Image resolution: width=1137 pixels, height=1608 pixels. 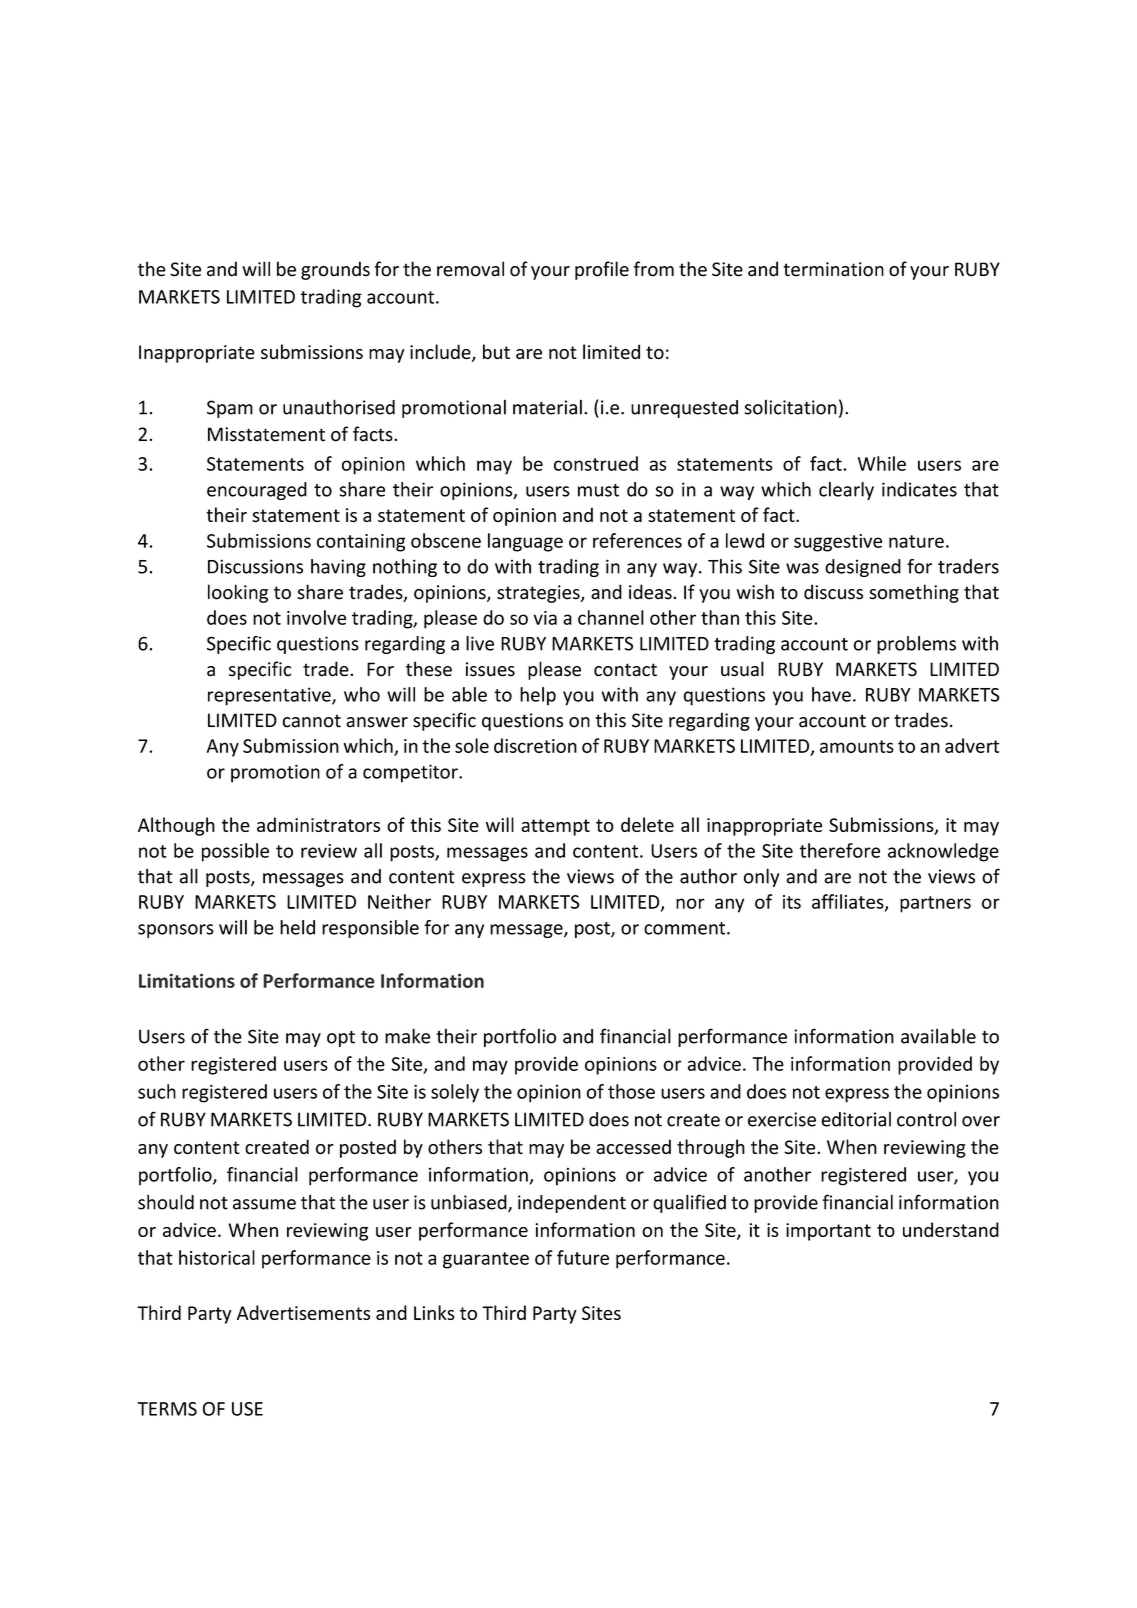 What do you see at coordinates (602, 270) in the screenshot?
I see `profile` at bounding box center [602, 270].
